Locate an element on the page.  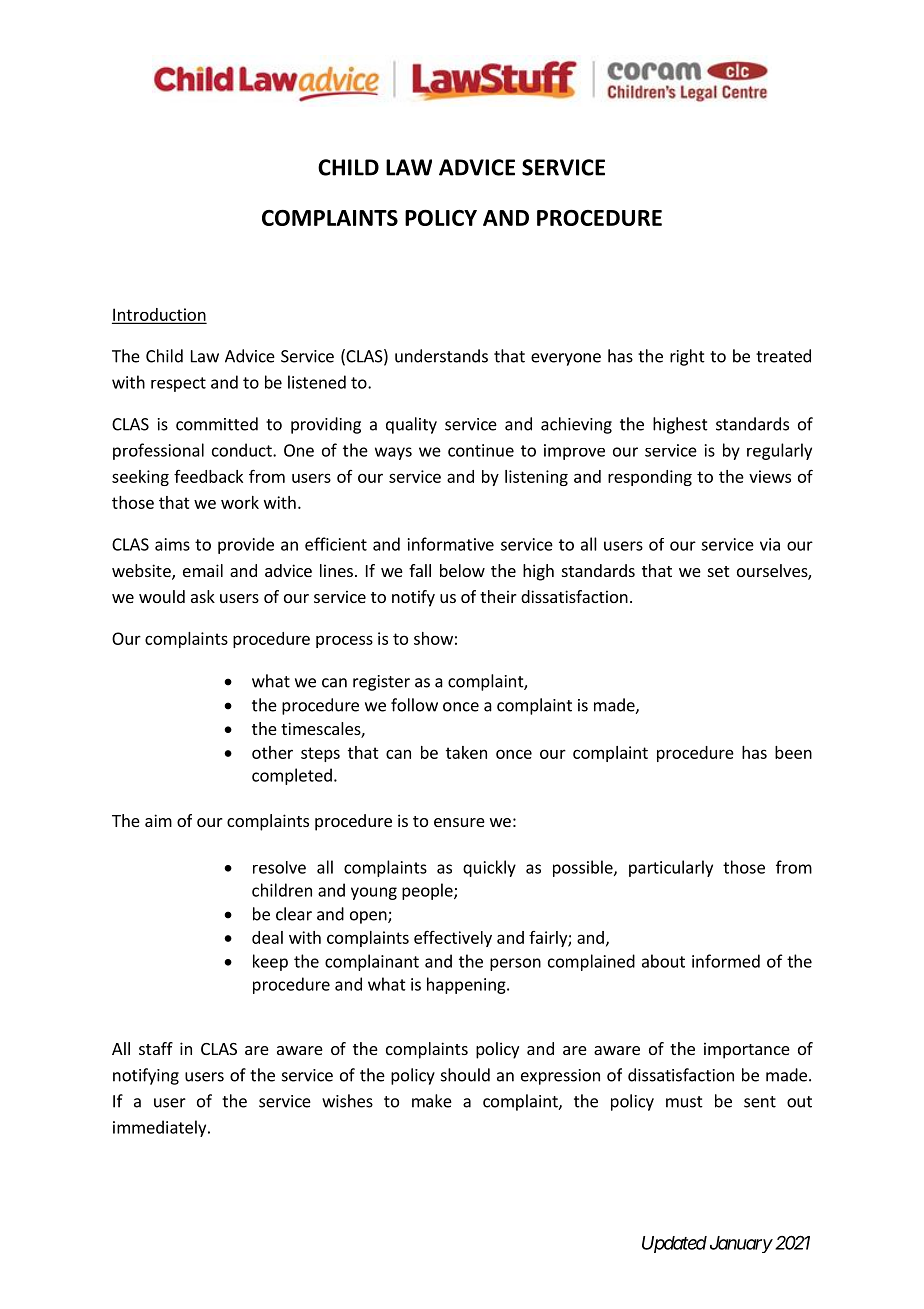
set is located at coordinates (718, 571).
